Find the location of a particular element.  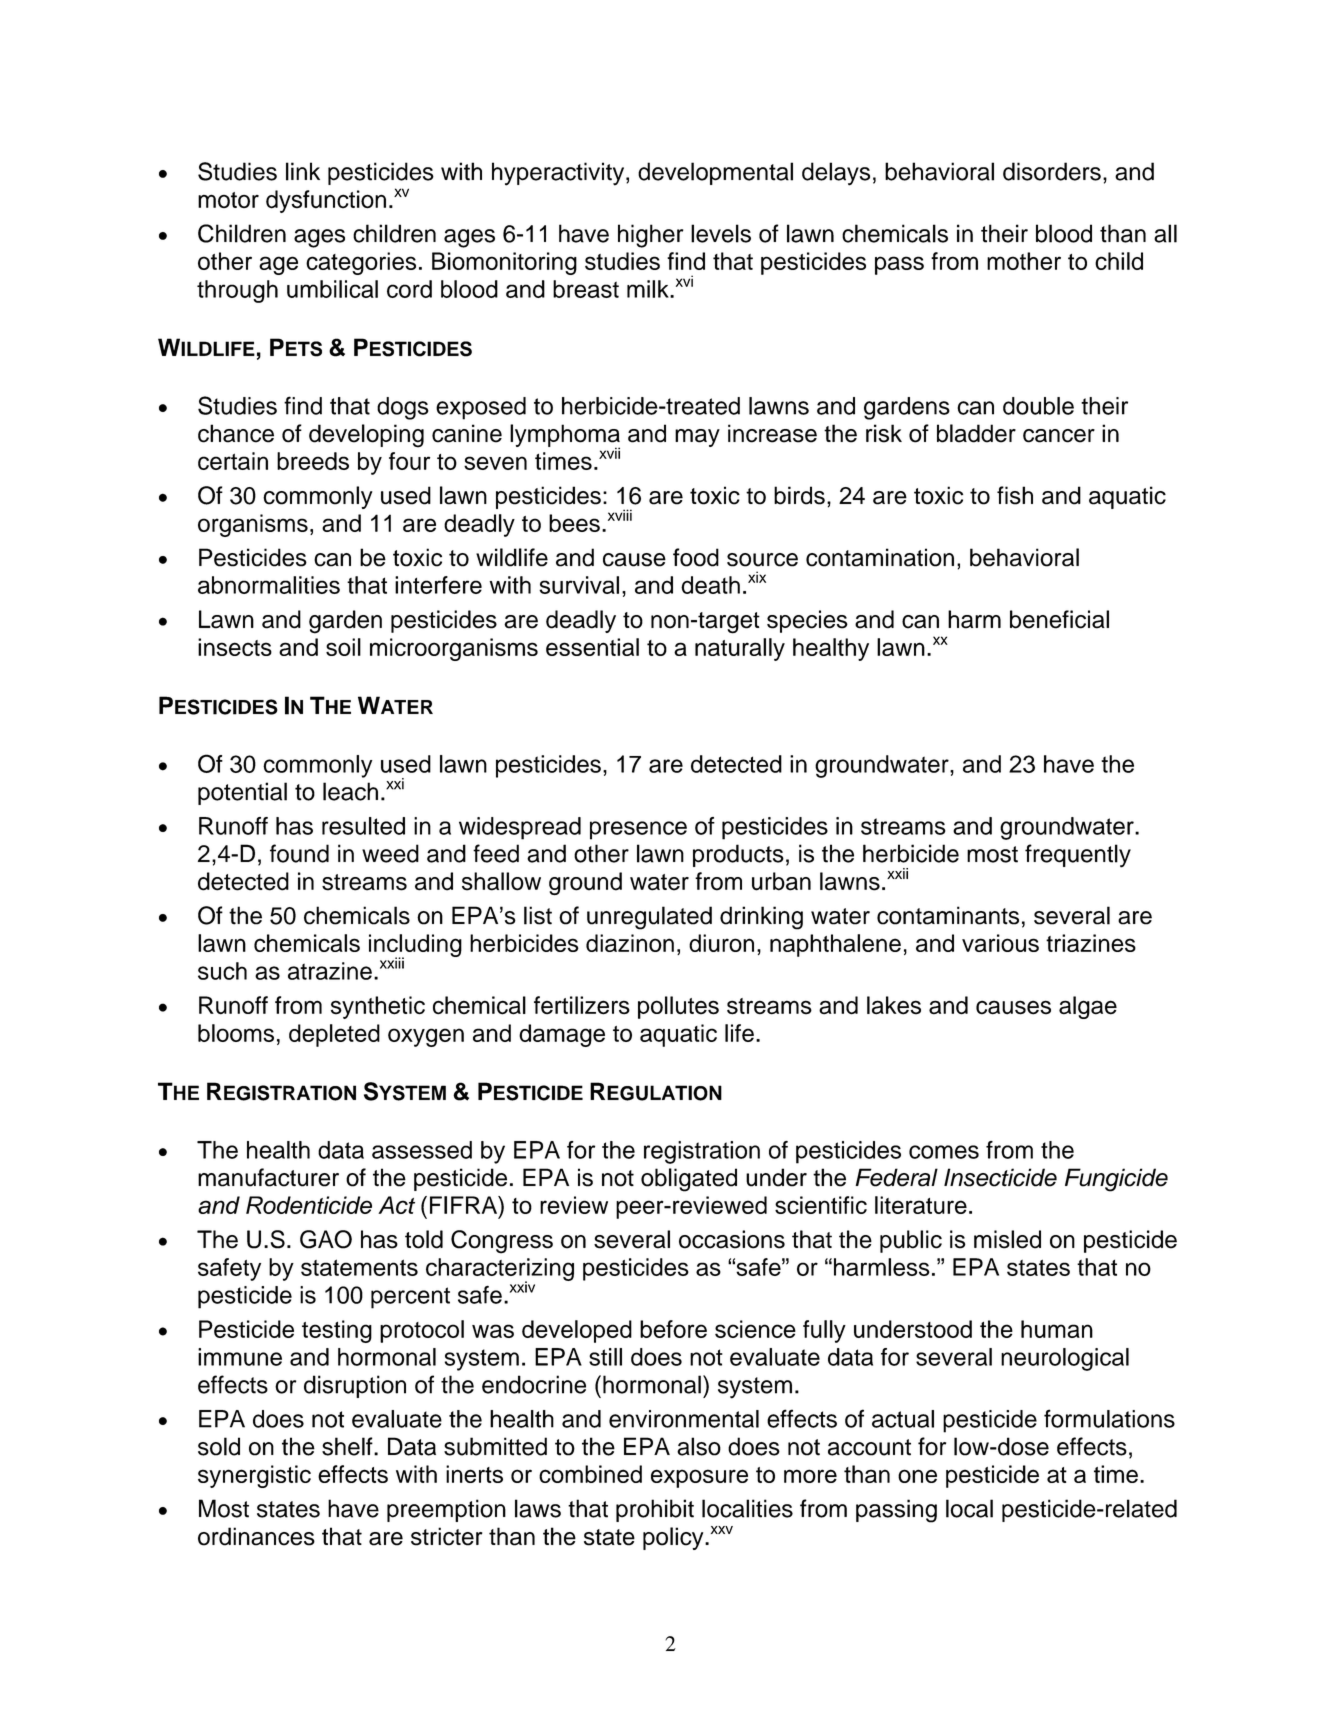

disorders is located at coordinates (1052, 171).
